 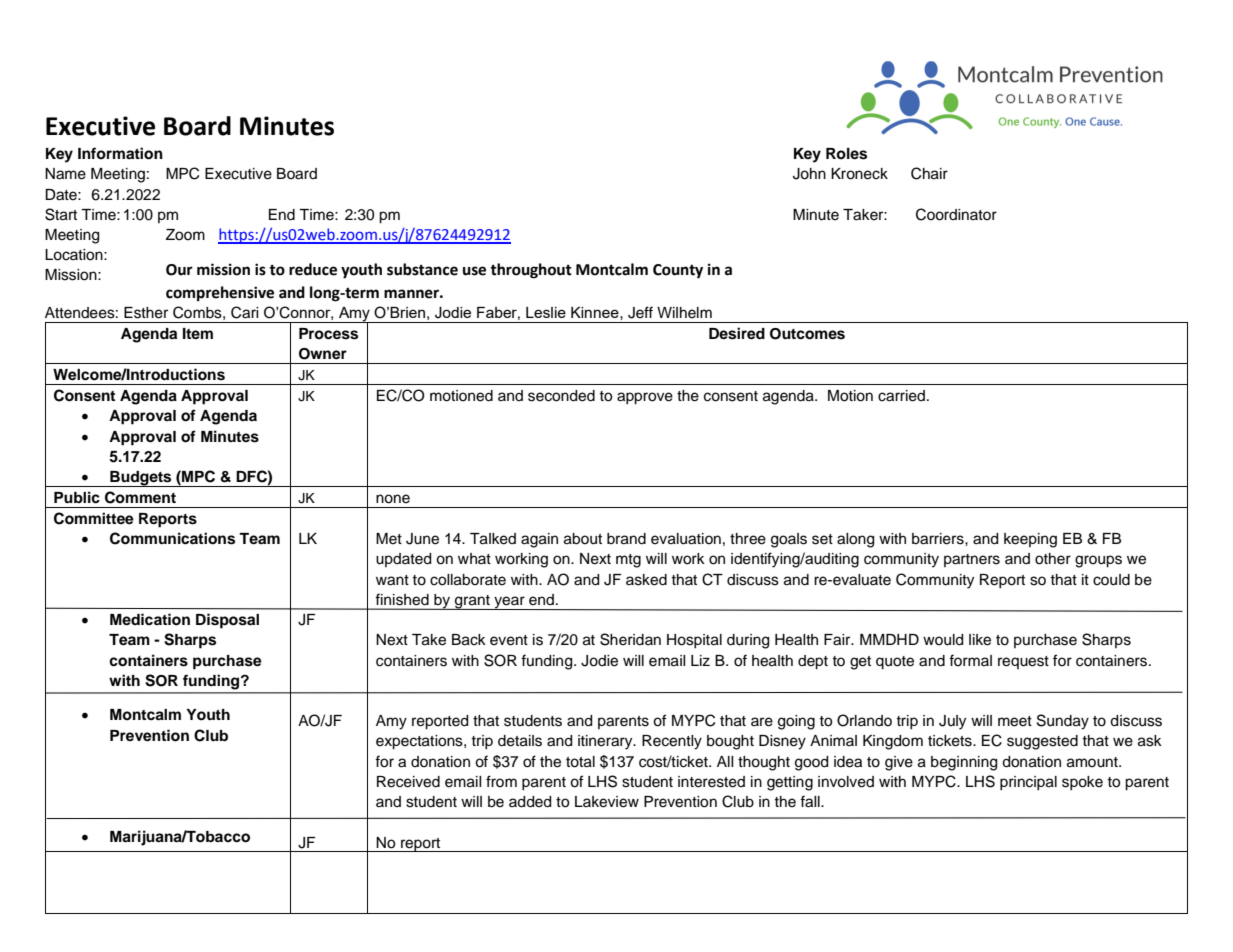 I want to click on Budgets, so click(x=141, y=479).
